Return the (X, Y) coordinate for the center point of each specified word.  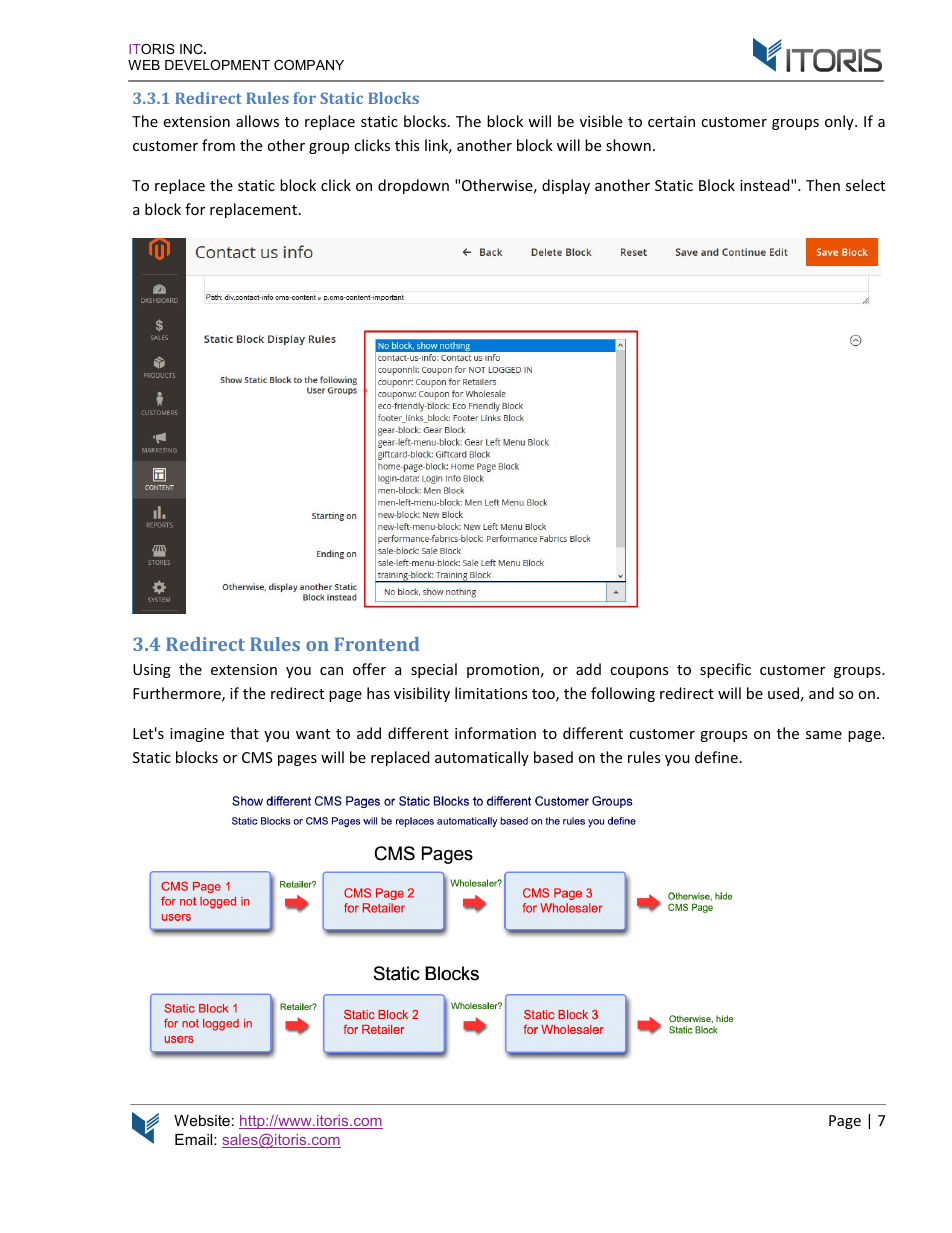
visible (601, 121)
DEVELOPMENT (217, 65)
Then (823, 185)
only (840, 122)
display (566, 186)
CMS (257, 757)
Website (202, 1120)
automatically (482, 758)
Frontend (376, 644)
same (824, 735)
